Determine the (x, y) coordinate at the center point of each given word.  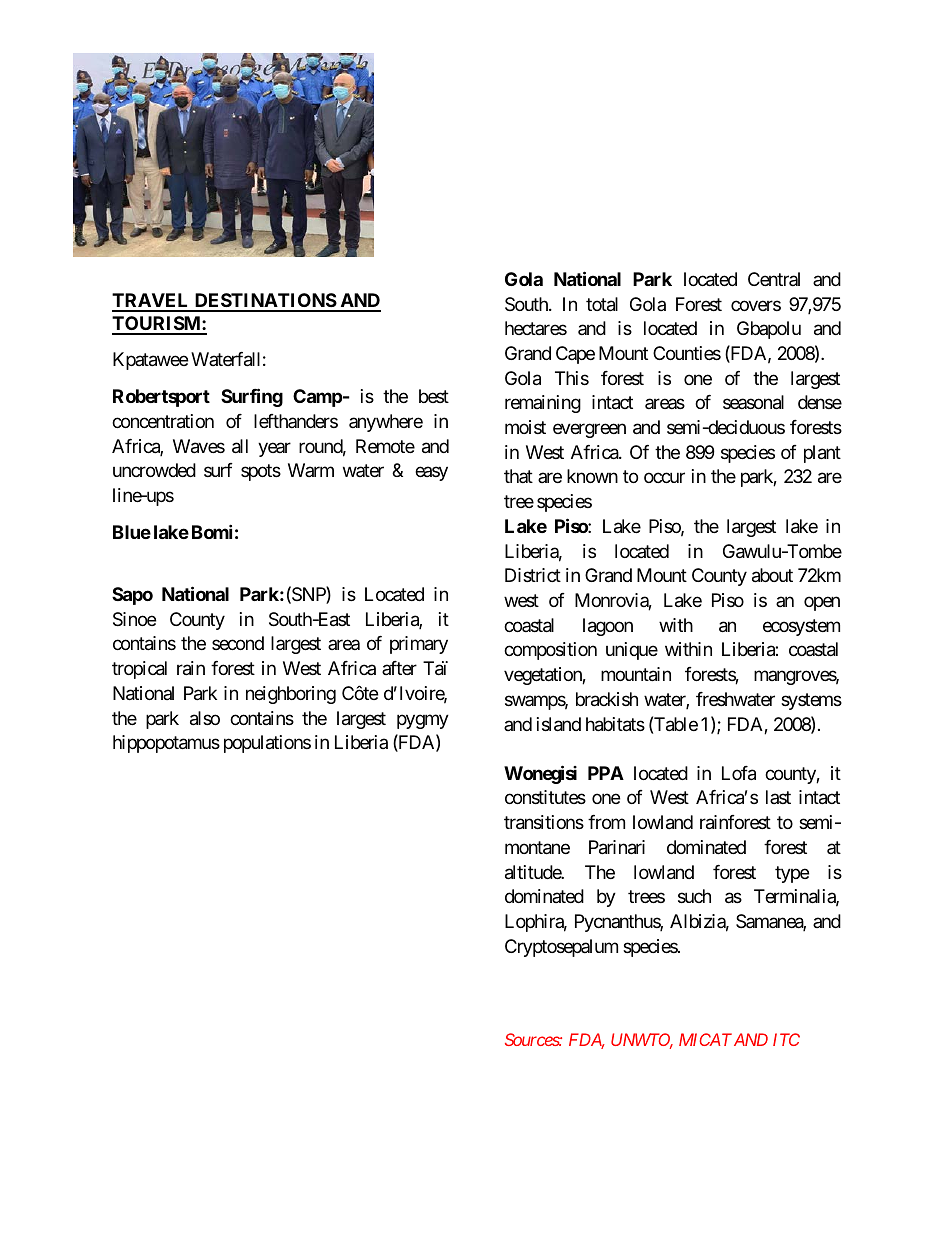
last (778, 797)
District (533, 575)
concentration (163, 421)
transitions (544, 822)
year (274, 449)
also (205, 718)
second (238, 643)
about (772, 575)
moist (525, 427)
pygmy (423, 721)
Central (774, 279)
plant (822, 454)
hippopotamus (166, 744)
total (602, 304)
